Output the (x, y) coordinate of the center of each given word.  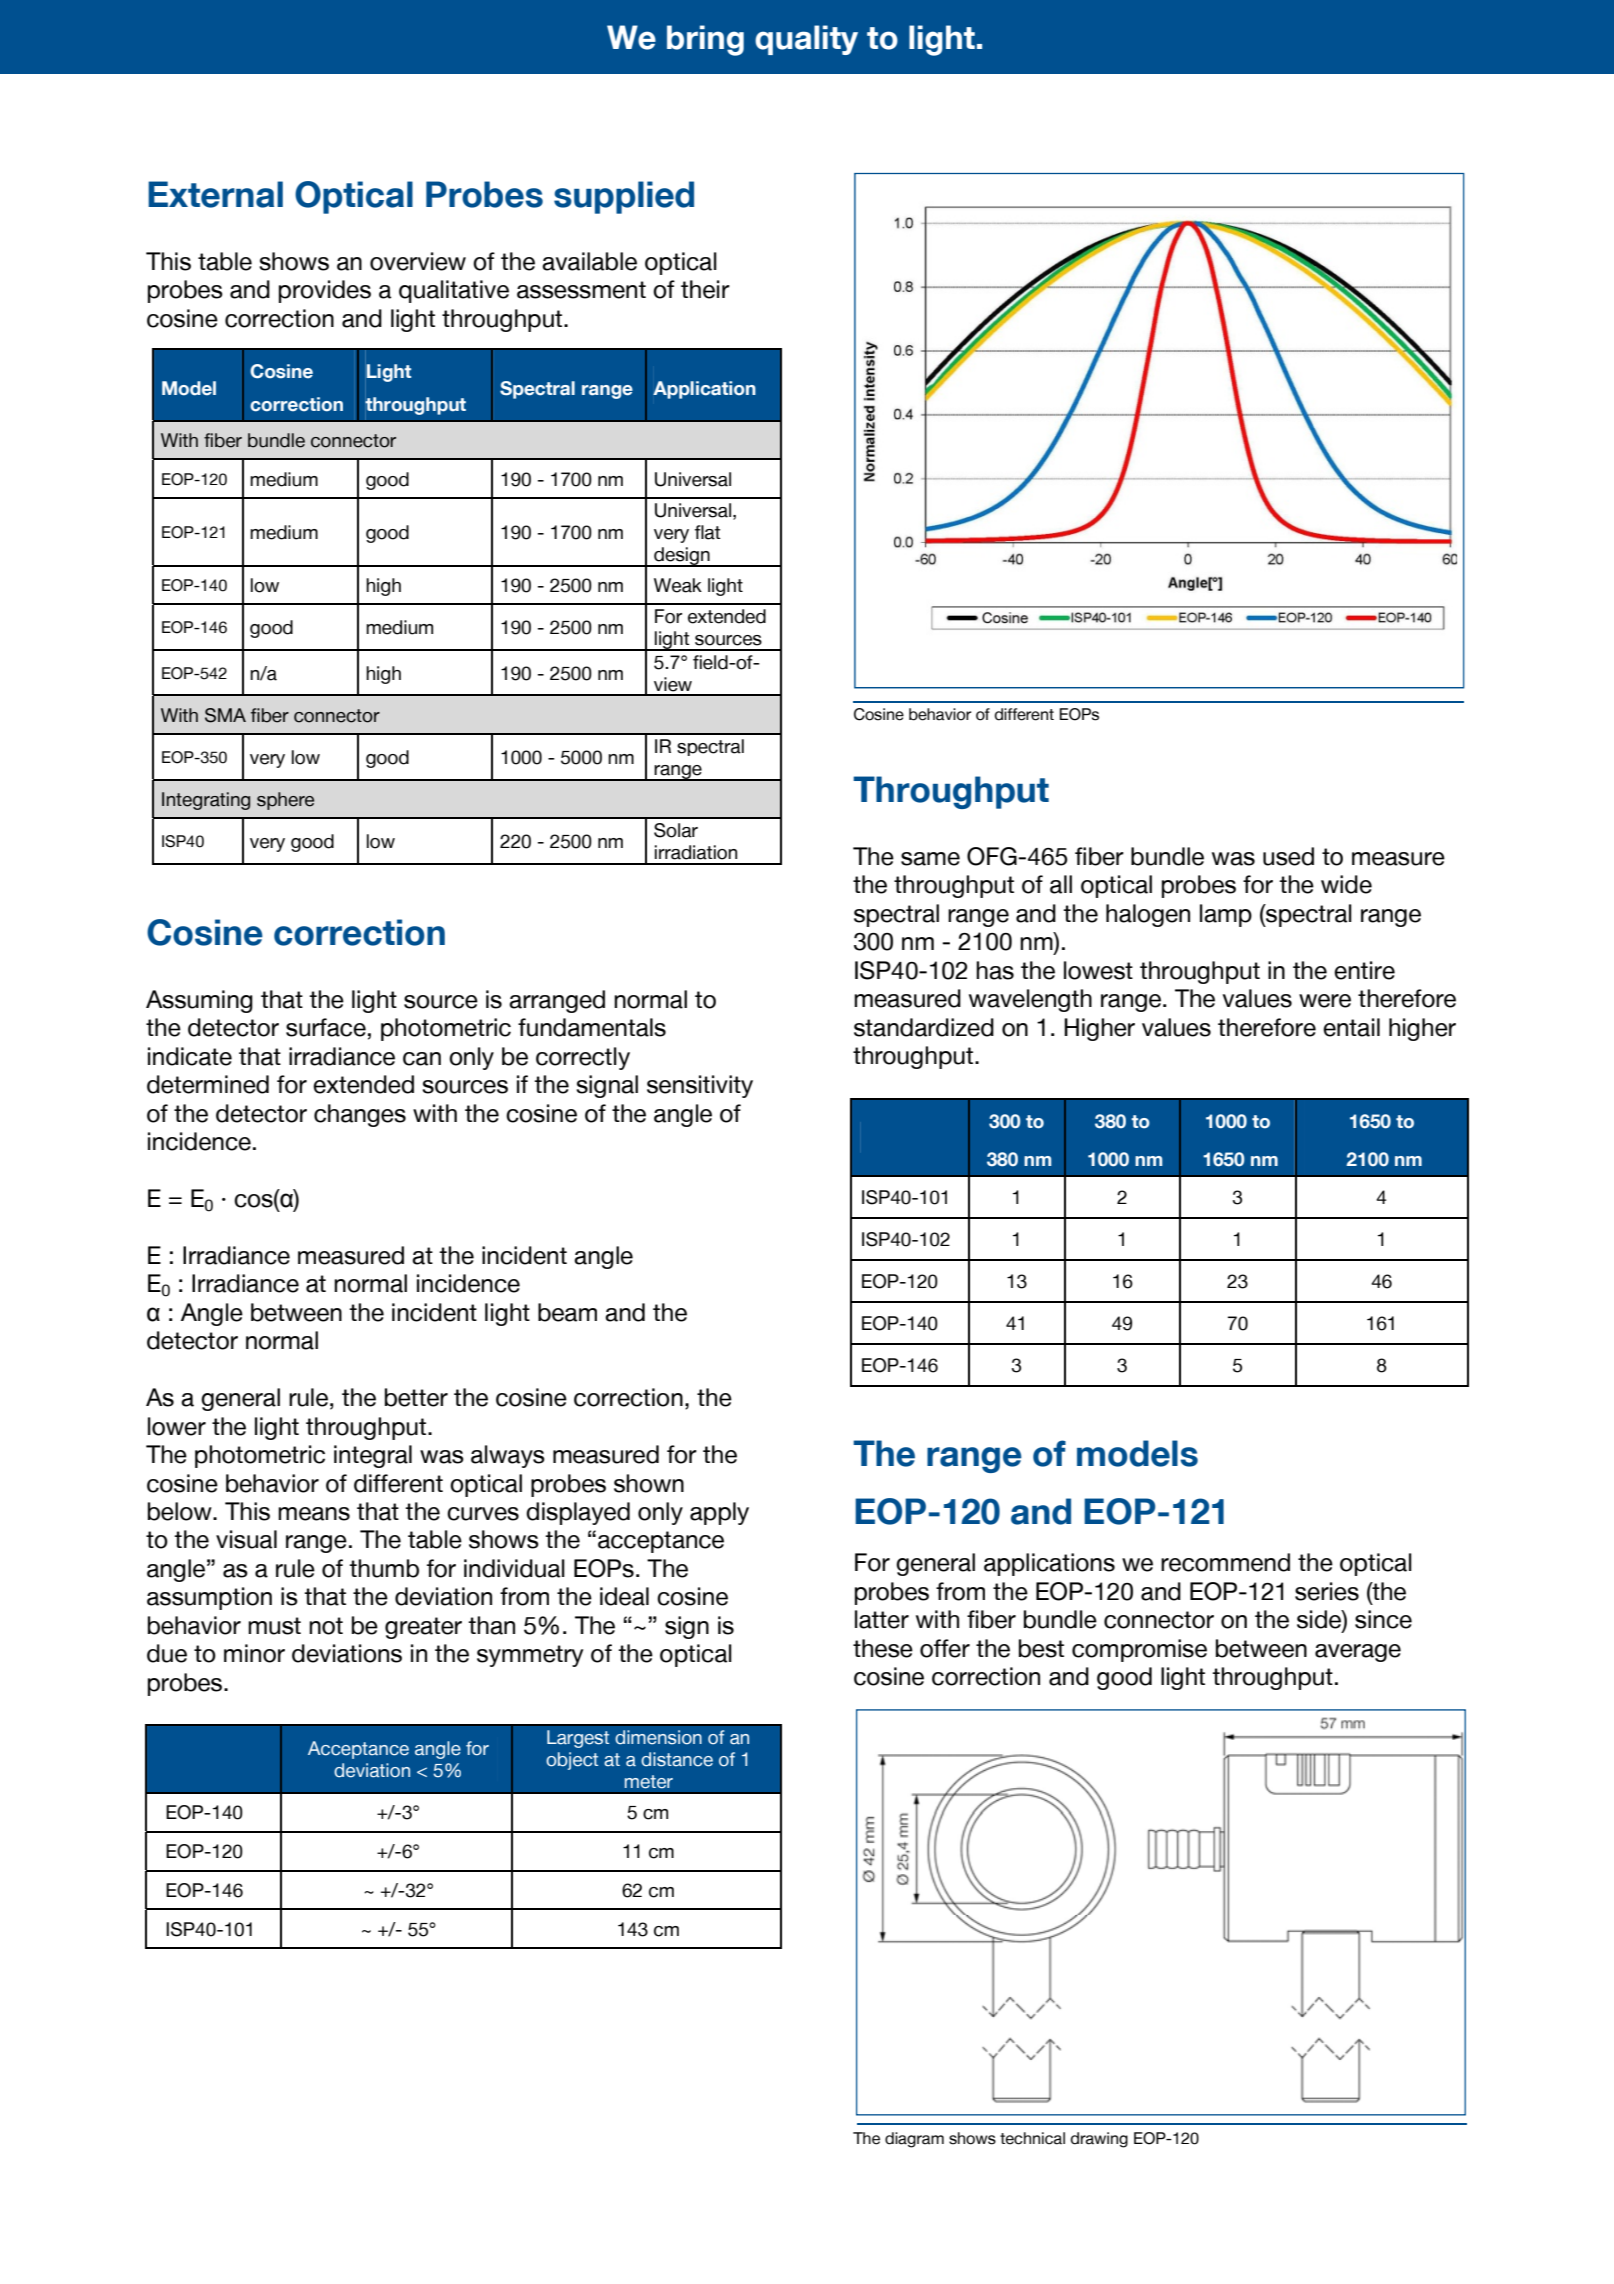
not (326, 1626)
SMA (225, 715)
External (215, 194)
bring (705, 40)
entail (1351, 1027)
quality (806, 40)
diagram (914, 2140)
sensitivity (700, 1086)
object (572, 1761)
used (1288, 856)
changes (360, 1115)
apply (719, 1513)
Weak (678, 585)
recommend (1225, 1562)
